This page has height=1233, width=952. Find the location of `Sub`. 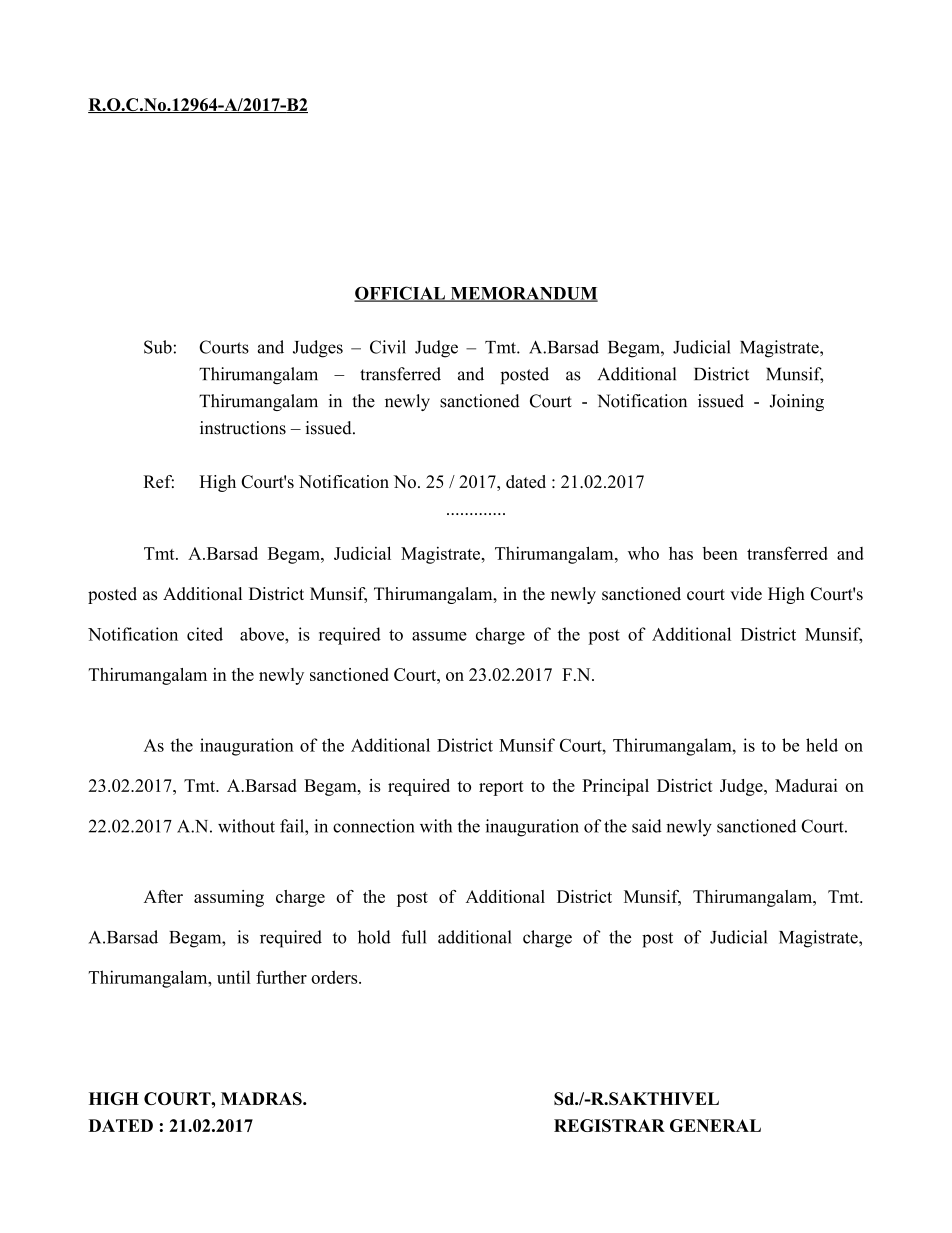

Sub is located at coordinates (158, 347).
